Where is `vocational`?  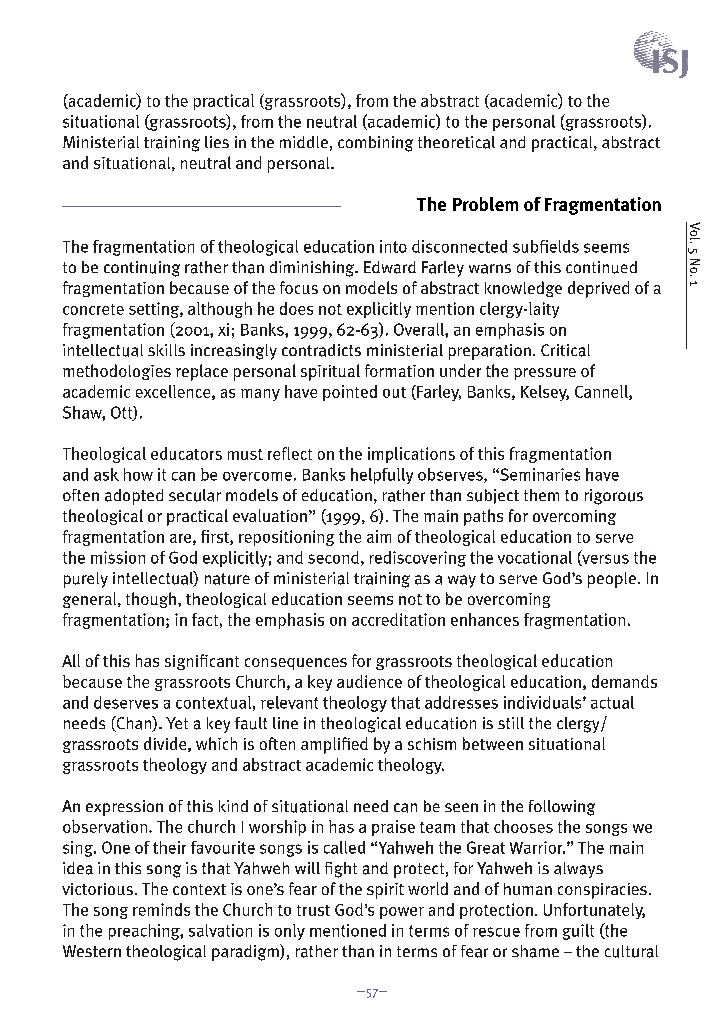 vocational is located at coordinates (535, 557).
